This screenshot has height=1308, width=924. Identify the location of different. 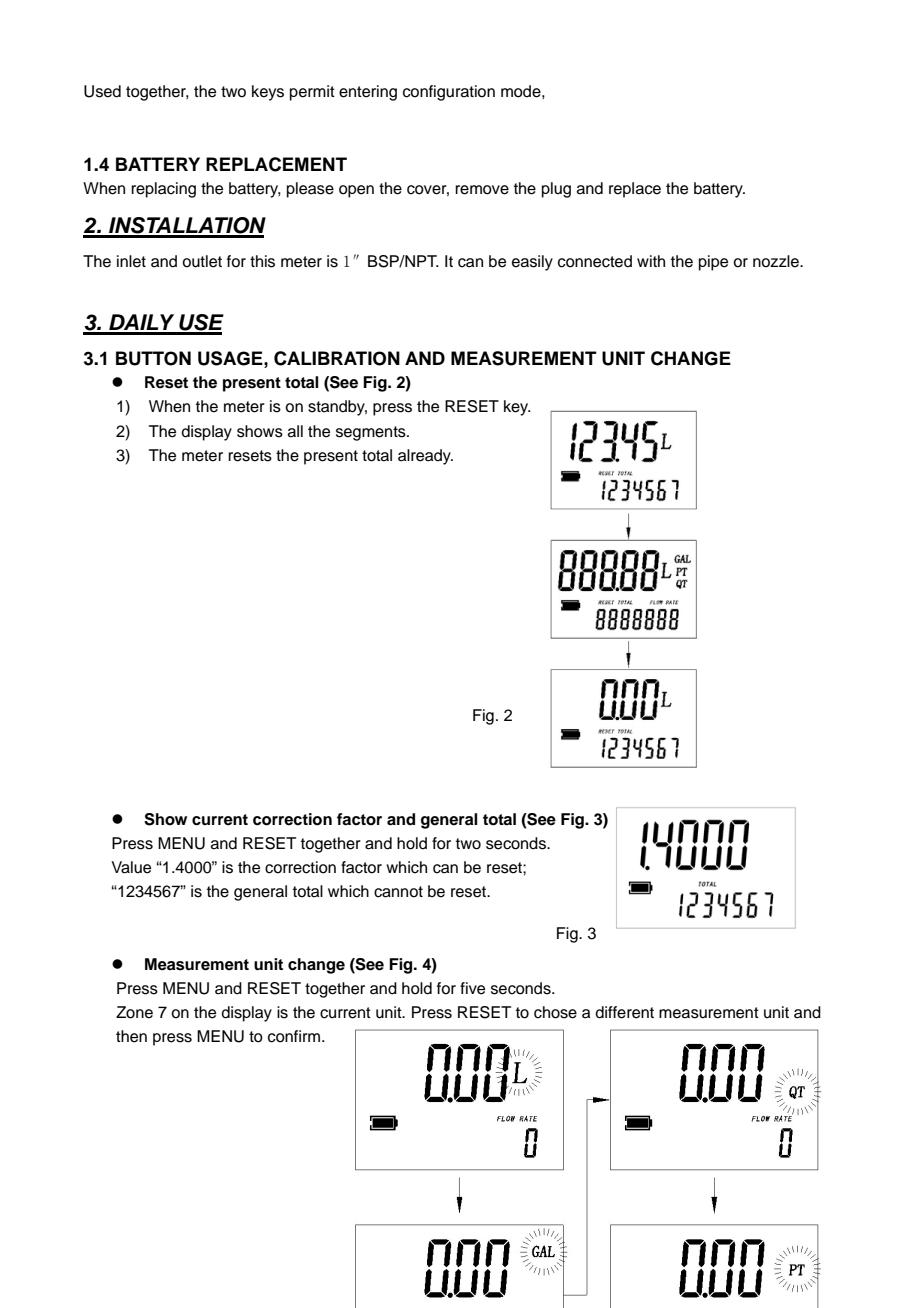
(624, 1012).
